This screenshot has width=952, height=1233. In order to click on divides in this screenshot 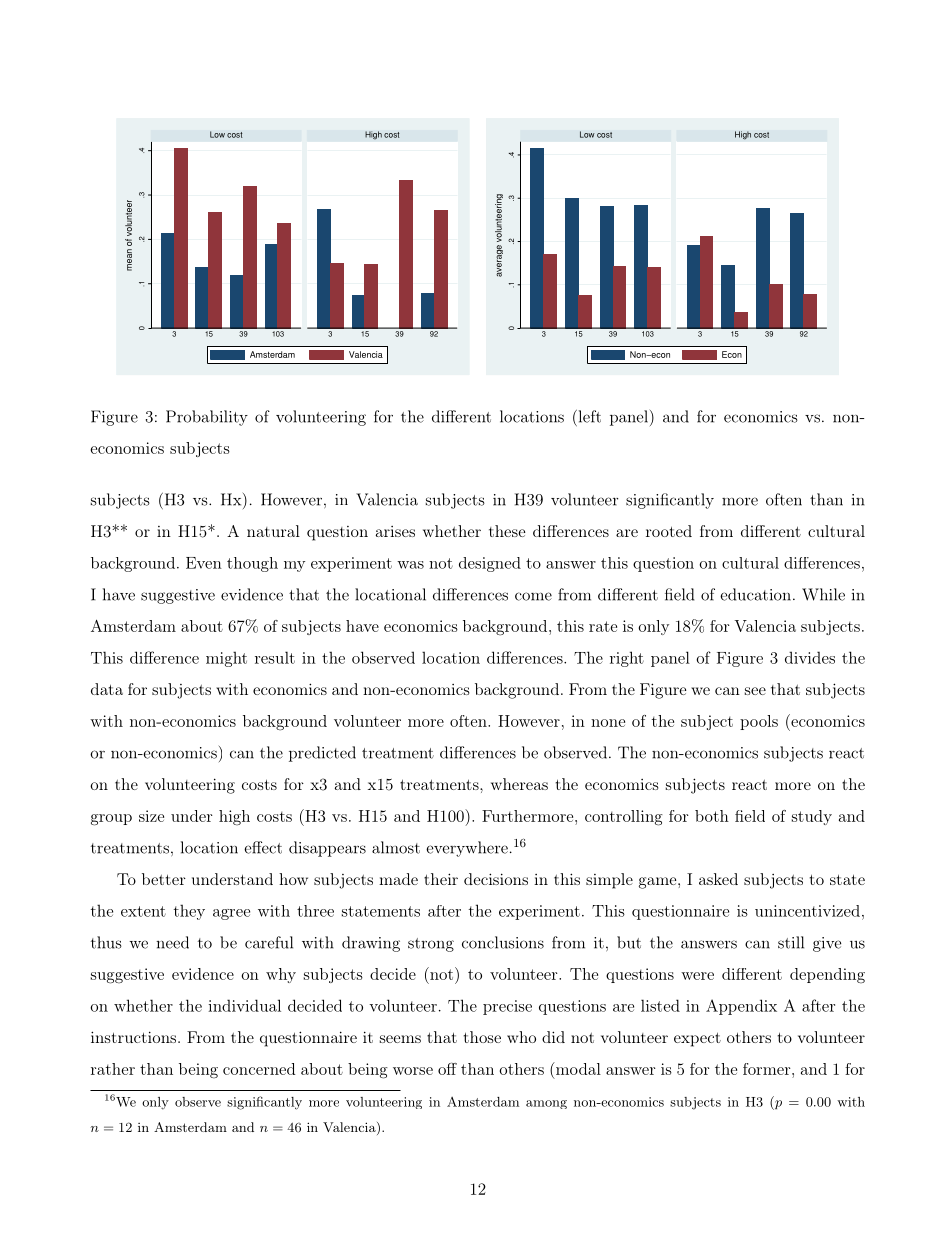, I will do `click(810, 657)`.
